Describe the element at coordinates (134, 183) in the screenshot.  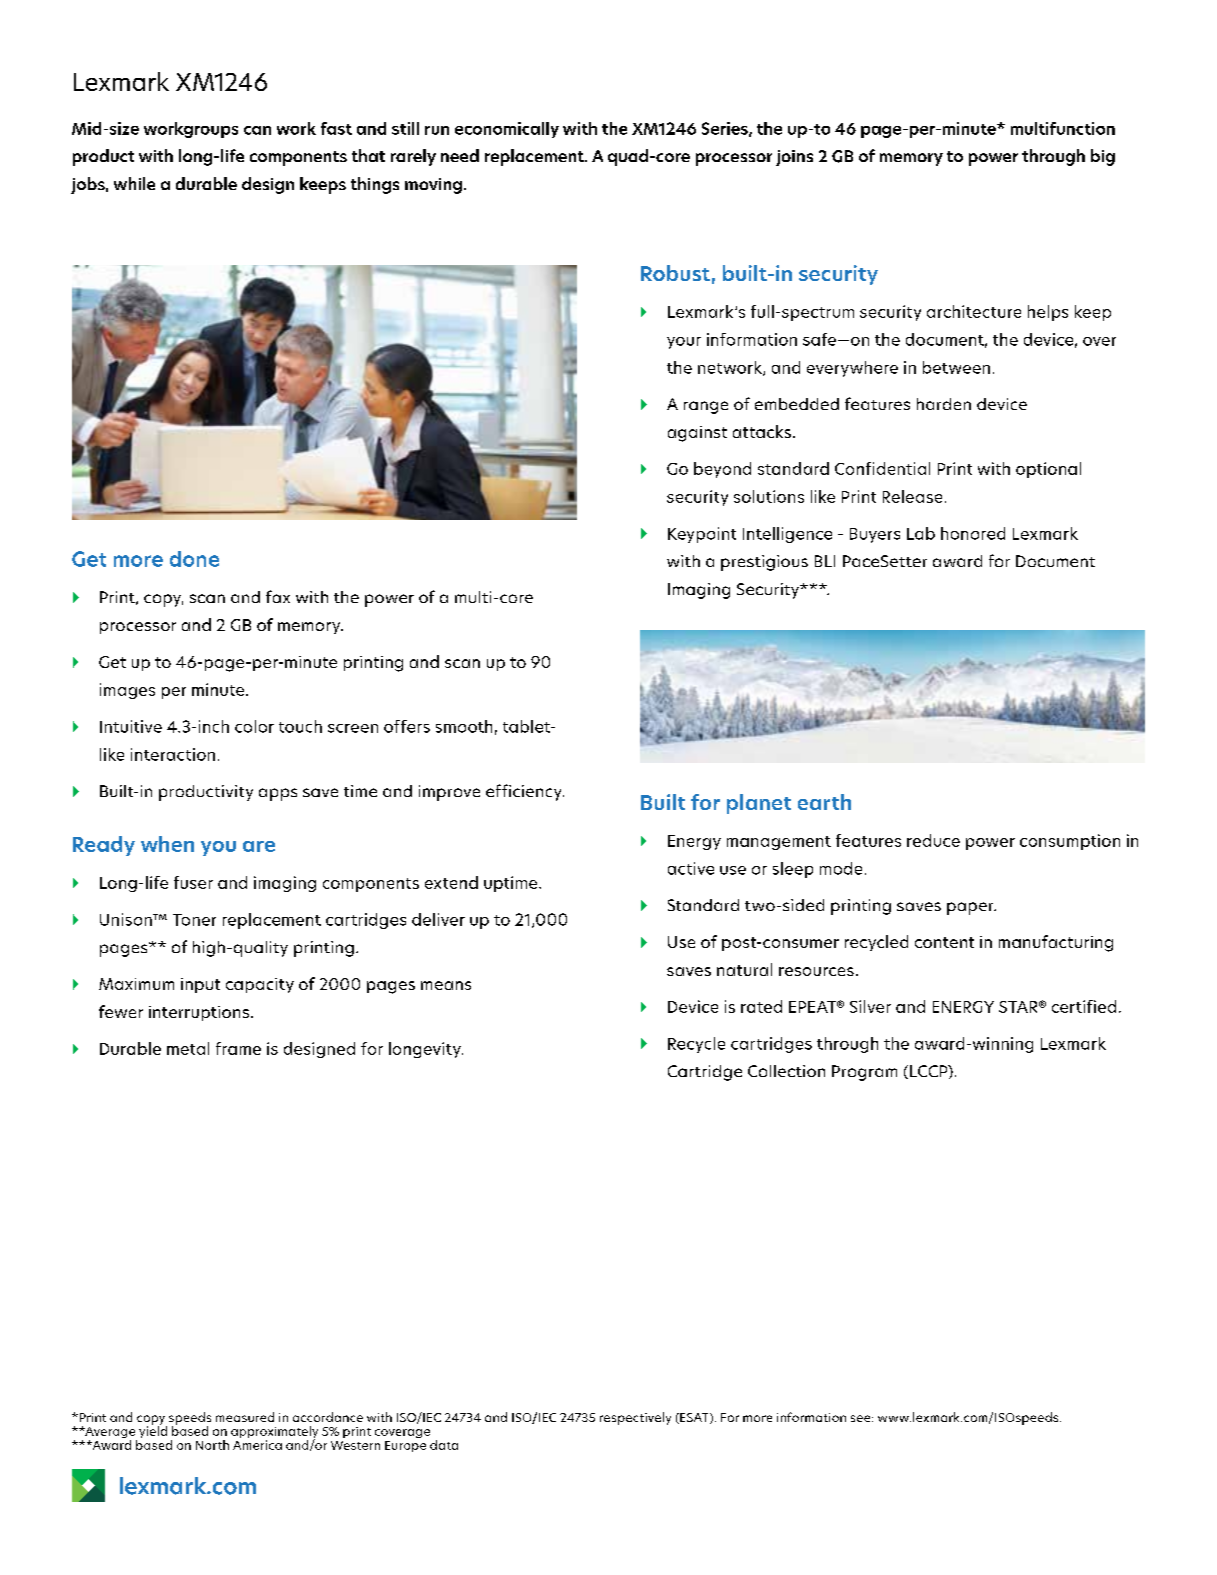
I see `while` at that location.
